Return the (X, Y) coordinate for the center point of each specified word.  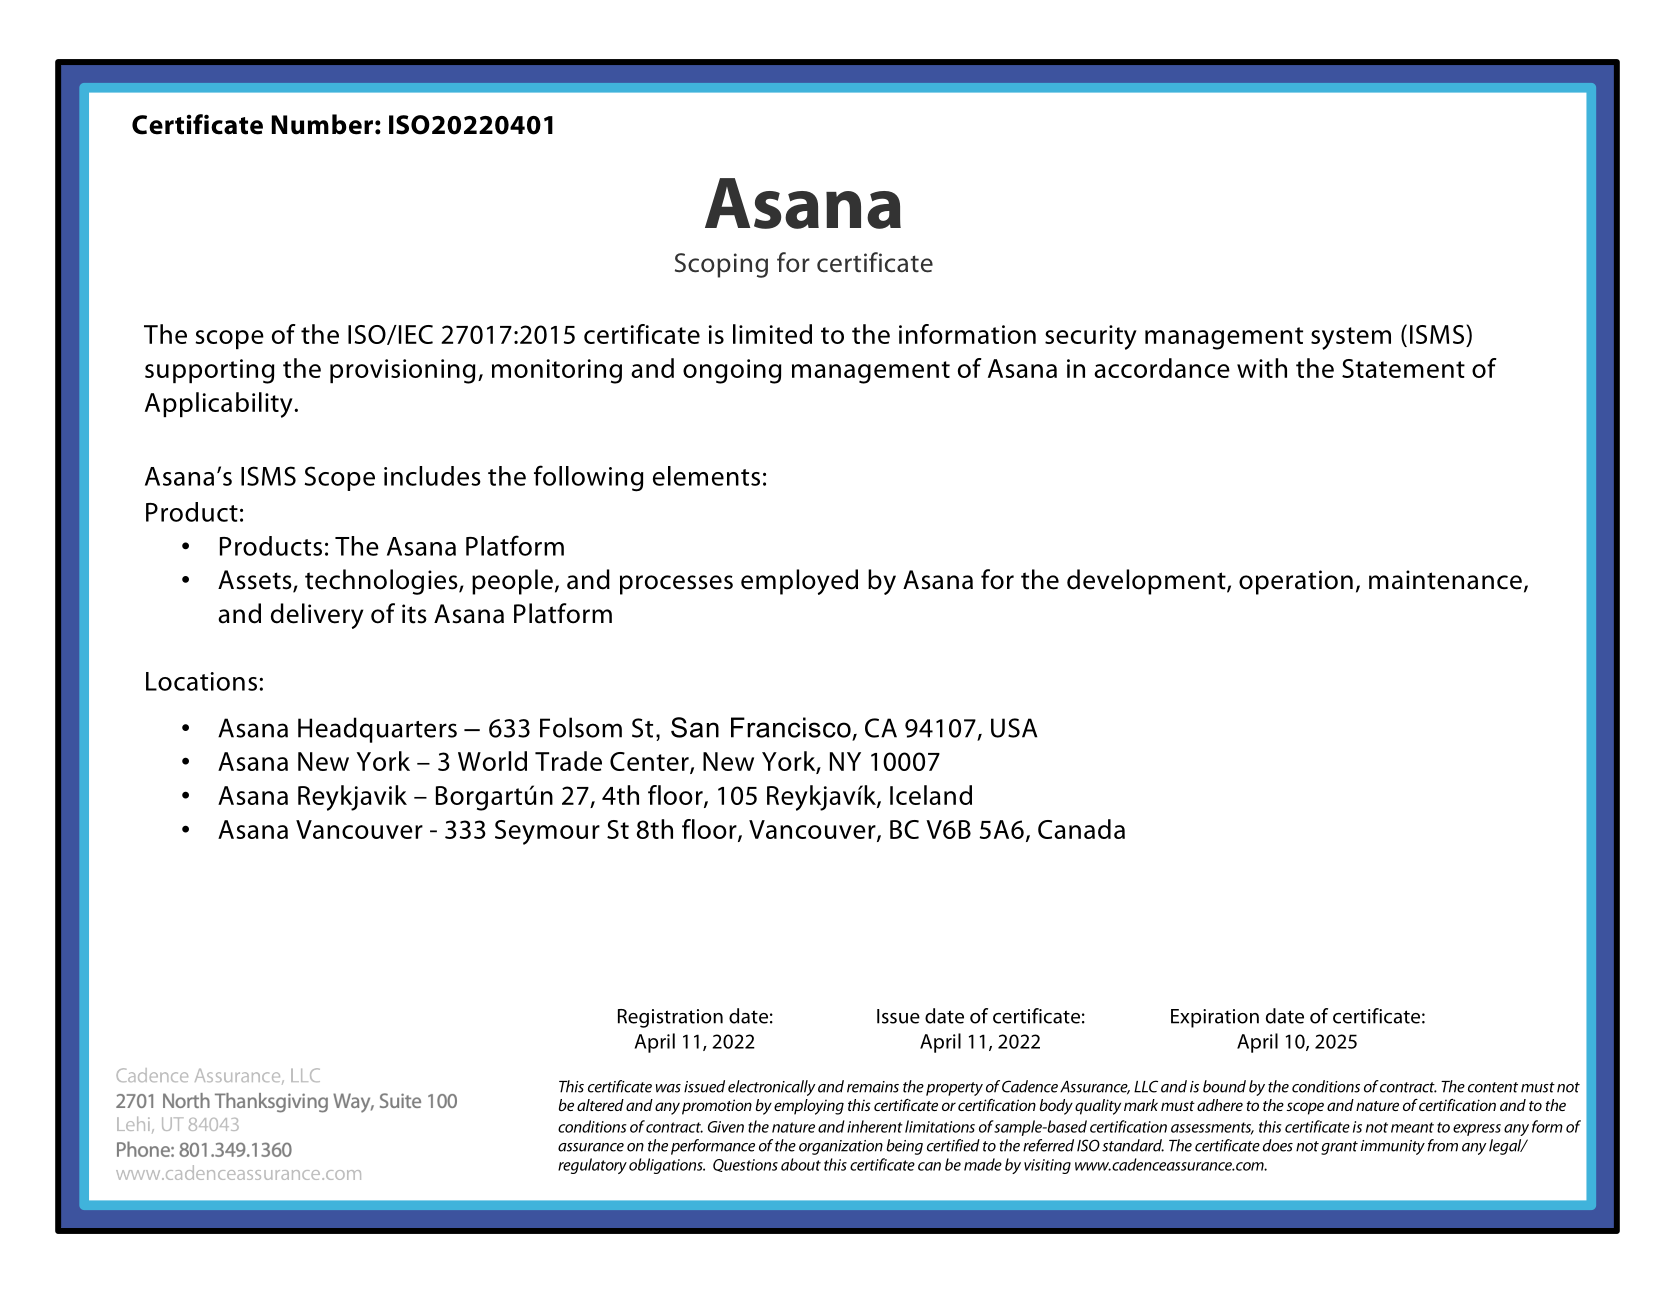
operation (1296, 582)
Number (322, 124)
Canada (1081, 829)
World (492, 761)
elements (706, 476)
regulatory (592, 1166)
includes (432, 476)
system (1351, 338)
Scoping (721, 265)
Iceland (931, 795)
